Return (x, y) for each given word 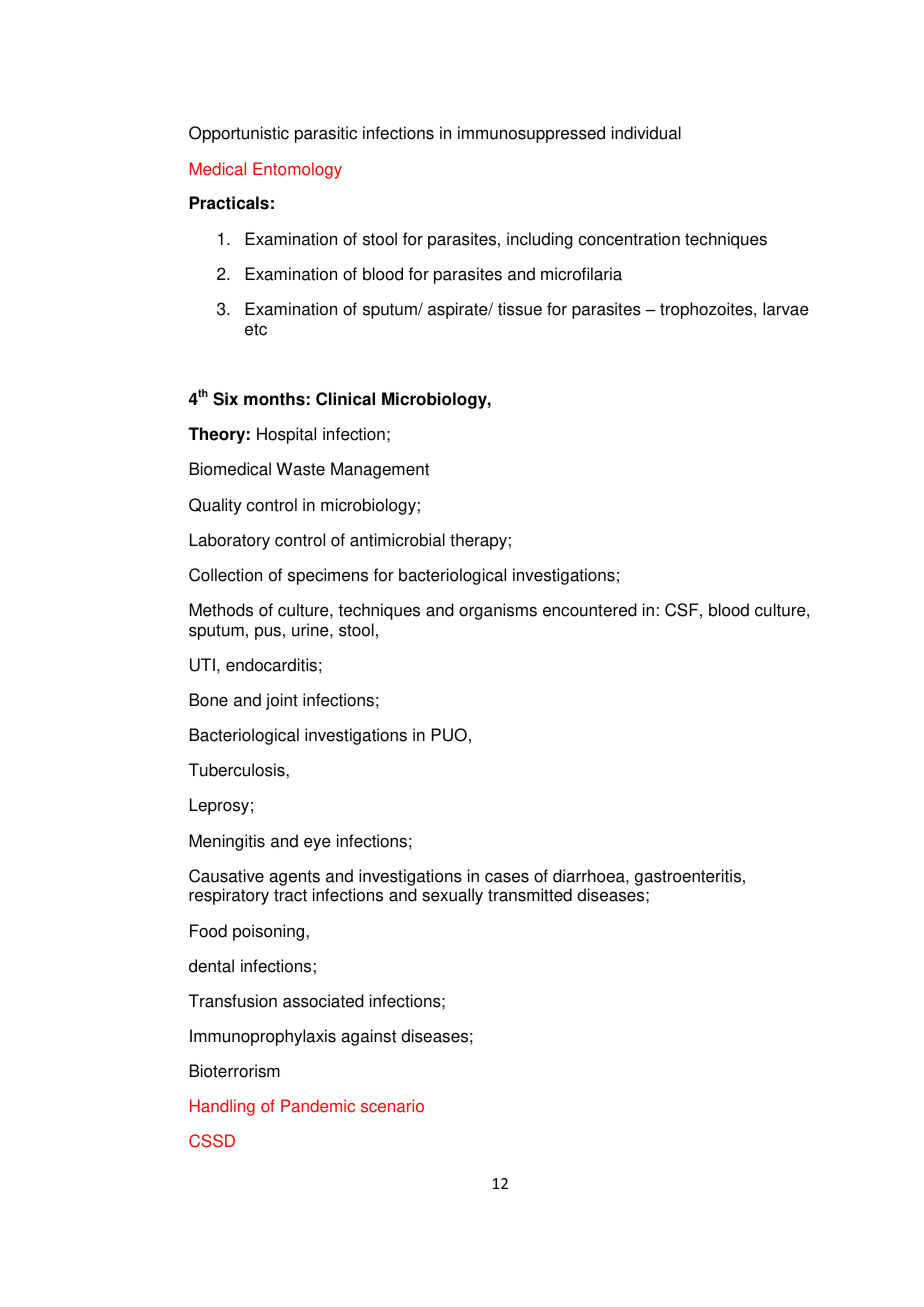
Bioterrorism (235, 1071)
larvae (786, 309)
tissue (520, 309)
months (274, 399)
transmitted (530, 895)
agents (294, 878)
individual (646, 133)
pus (268, 633)
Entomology (297, 170)
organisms (498, 611)
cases (507, 878)
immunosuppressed (531, 134)
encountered (590, 610)
